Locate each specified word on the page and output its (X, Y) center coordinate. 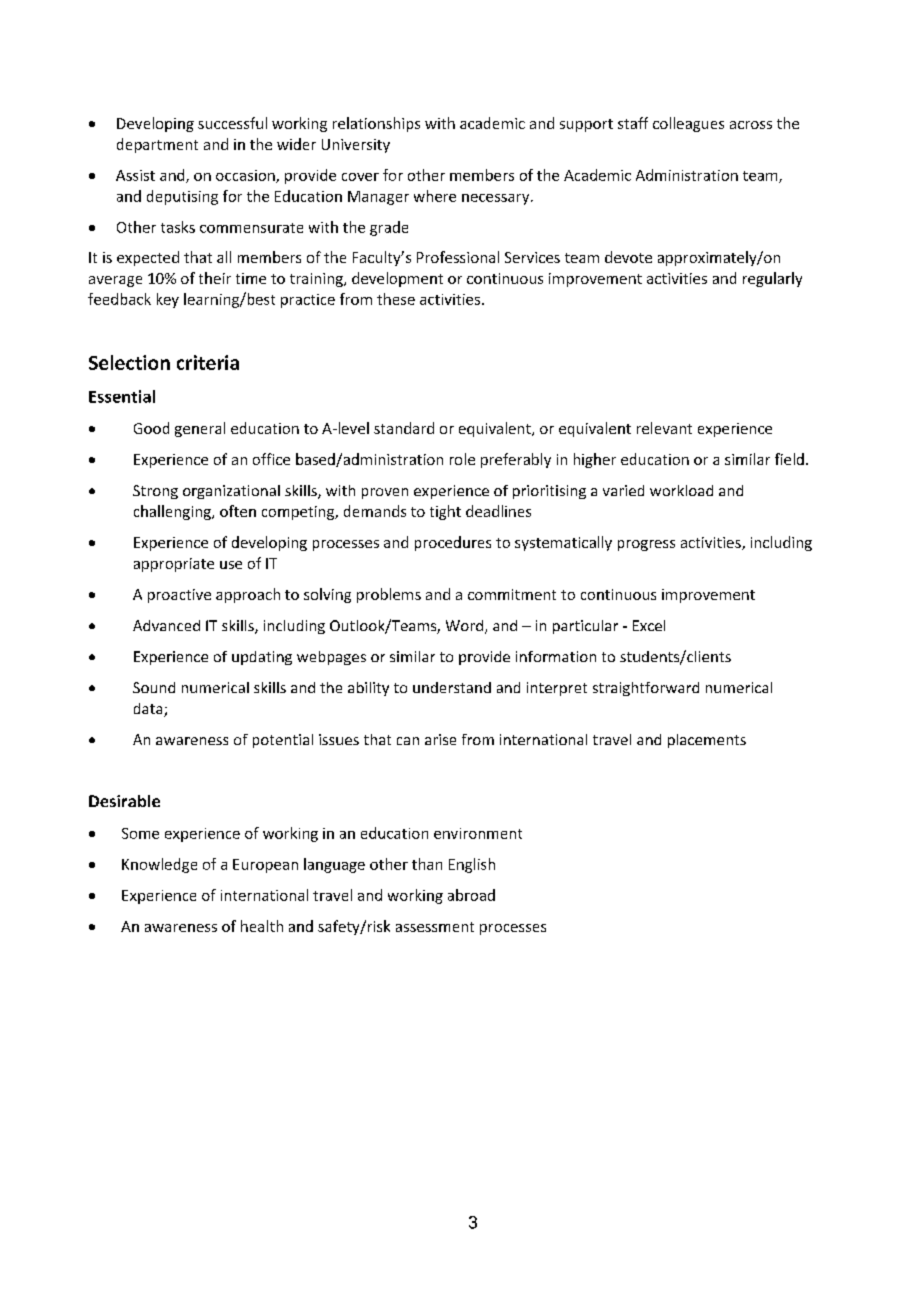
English (472, 865)
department (157, 145)
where (435, 196)
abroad (471, 895)
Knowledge (159, 865)
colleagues (688, 124)
